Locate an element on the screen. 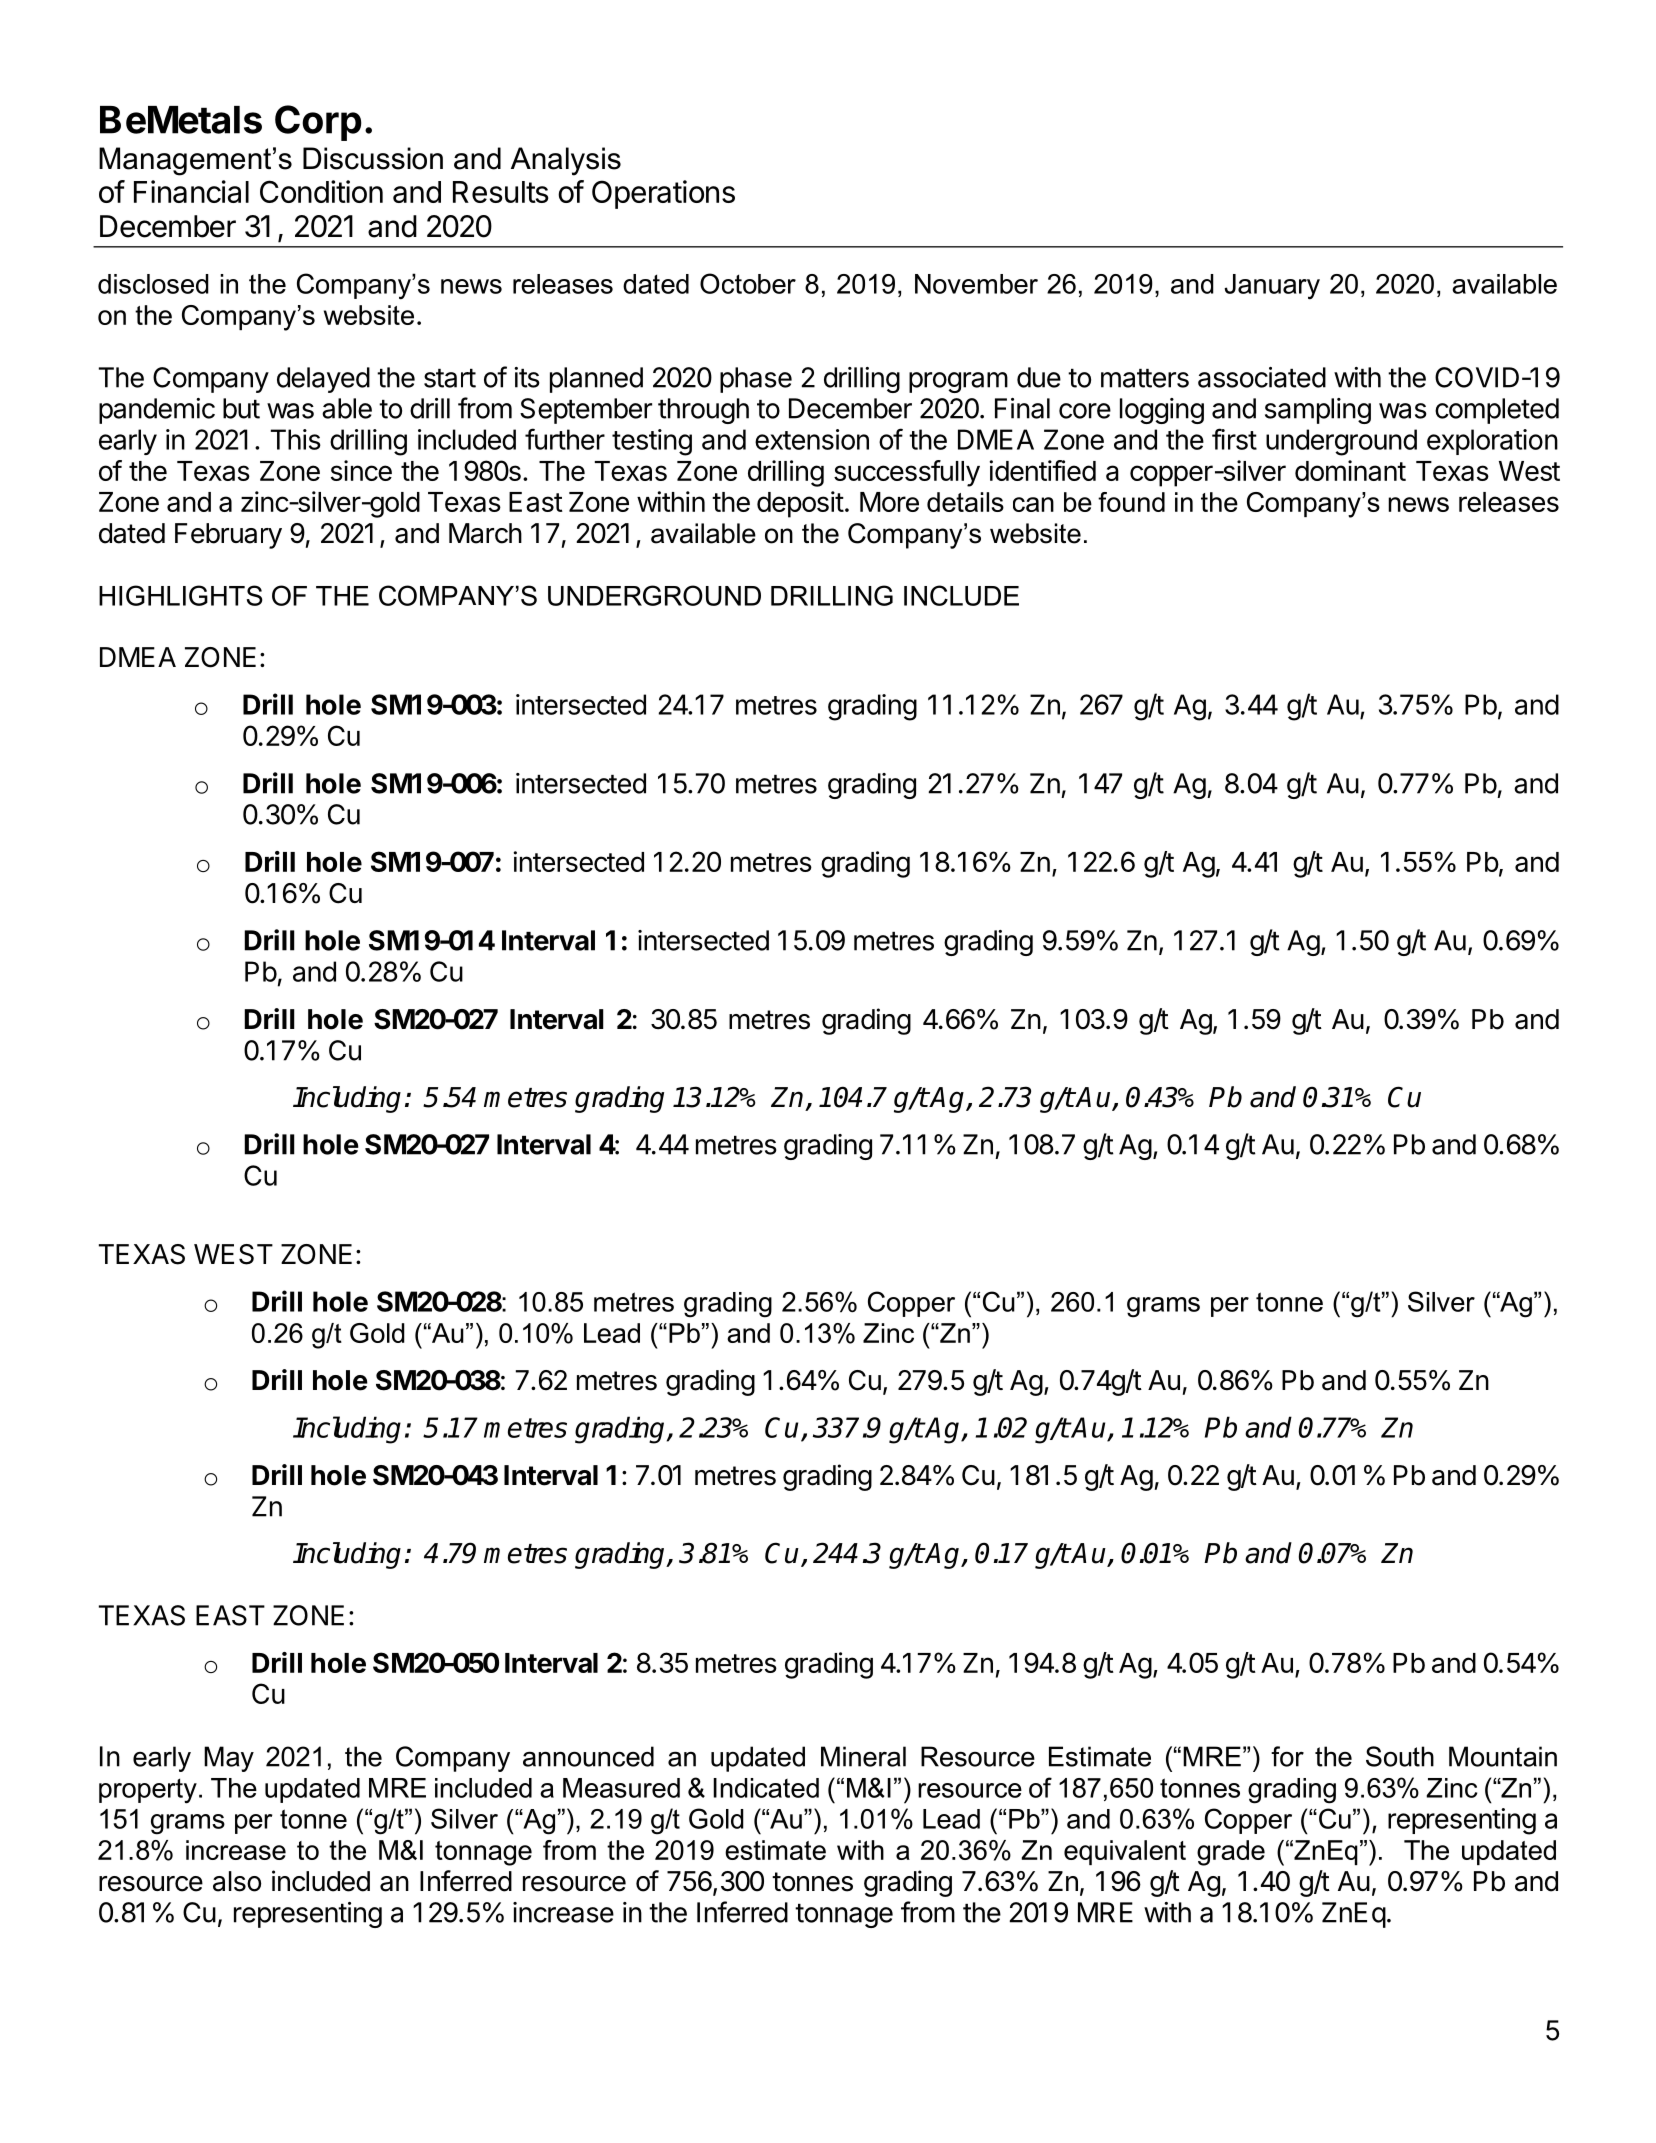 Image resolution: width=1656 pixels, height=2143 pixels. found is located at coordinates (1131, 502).
